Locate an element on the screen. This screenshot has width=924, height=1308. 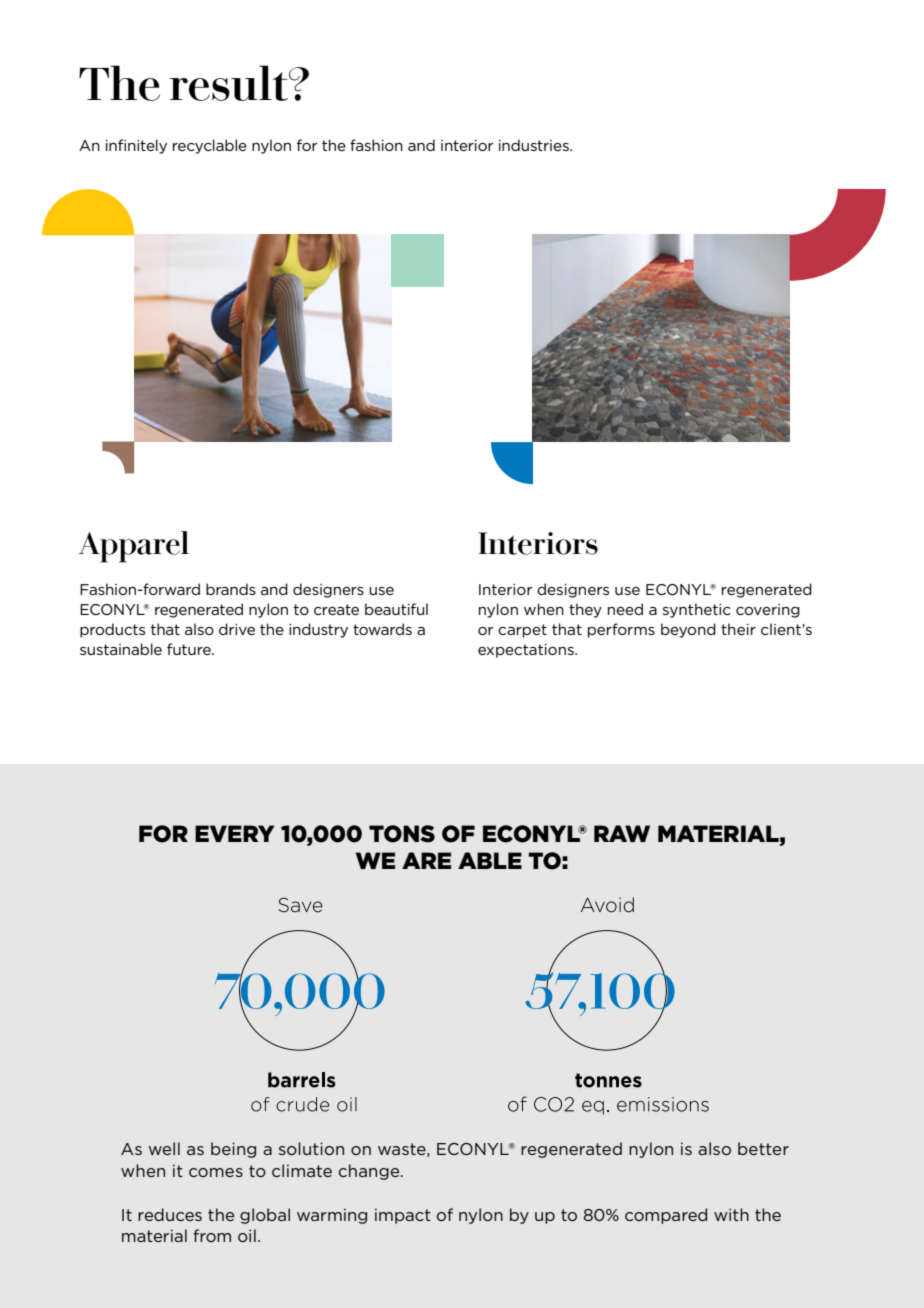
beyond is located at coordinates (688, 630).
